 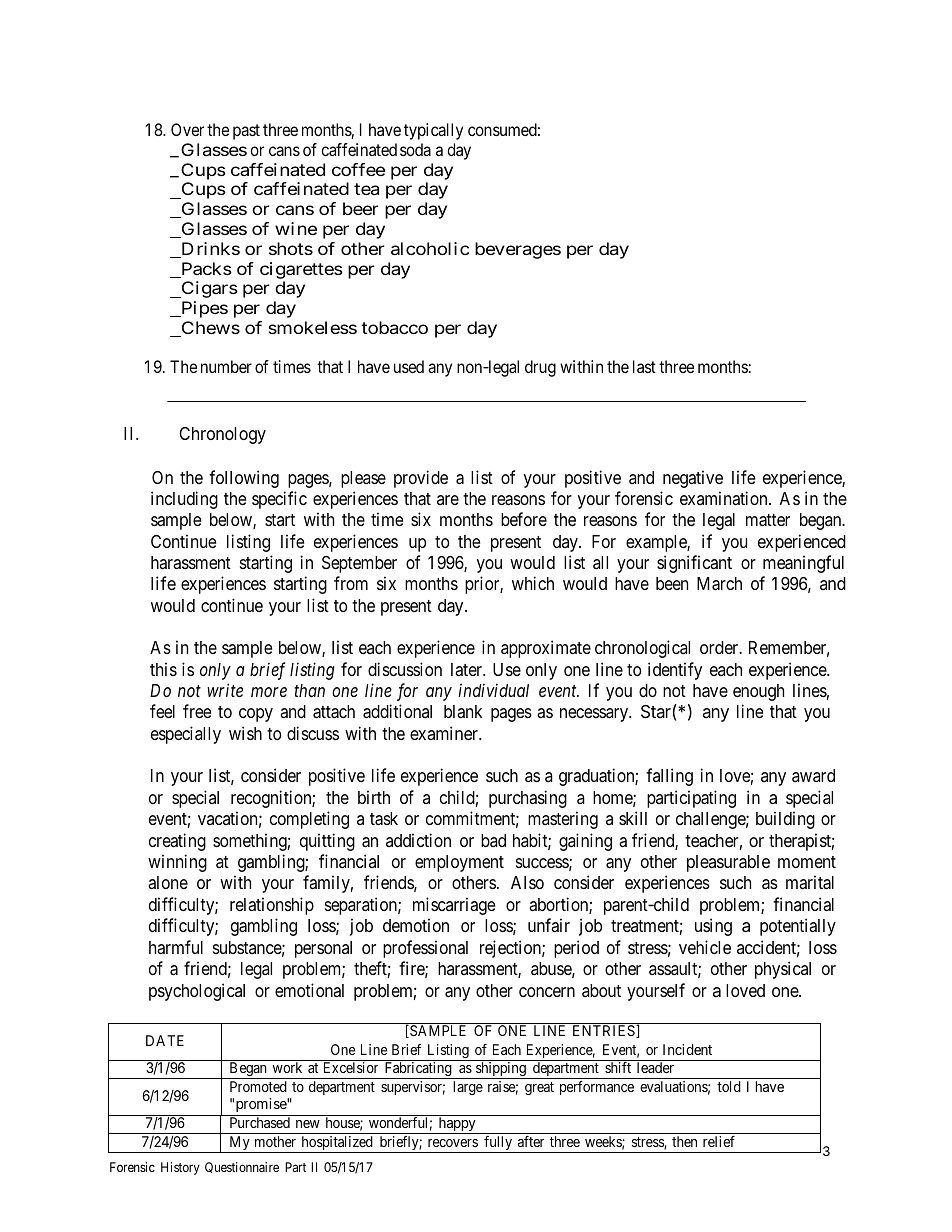 What do you see at coordinates (244, 479) in the screenshot?
I see `following` at bounding box center [244, 479].
